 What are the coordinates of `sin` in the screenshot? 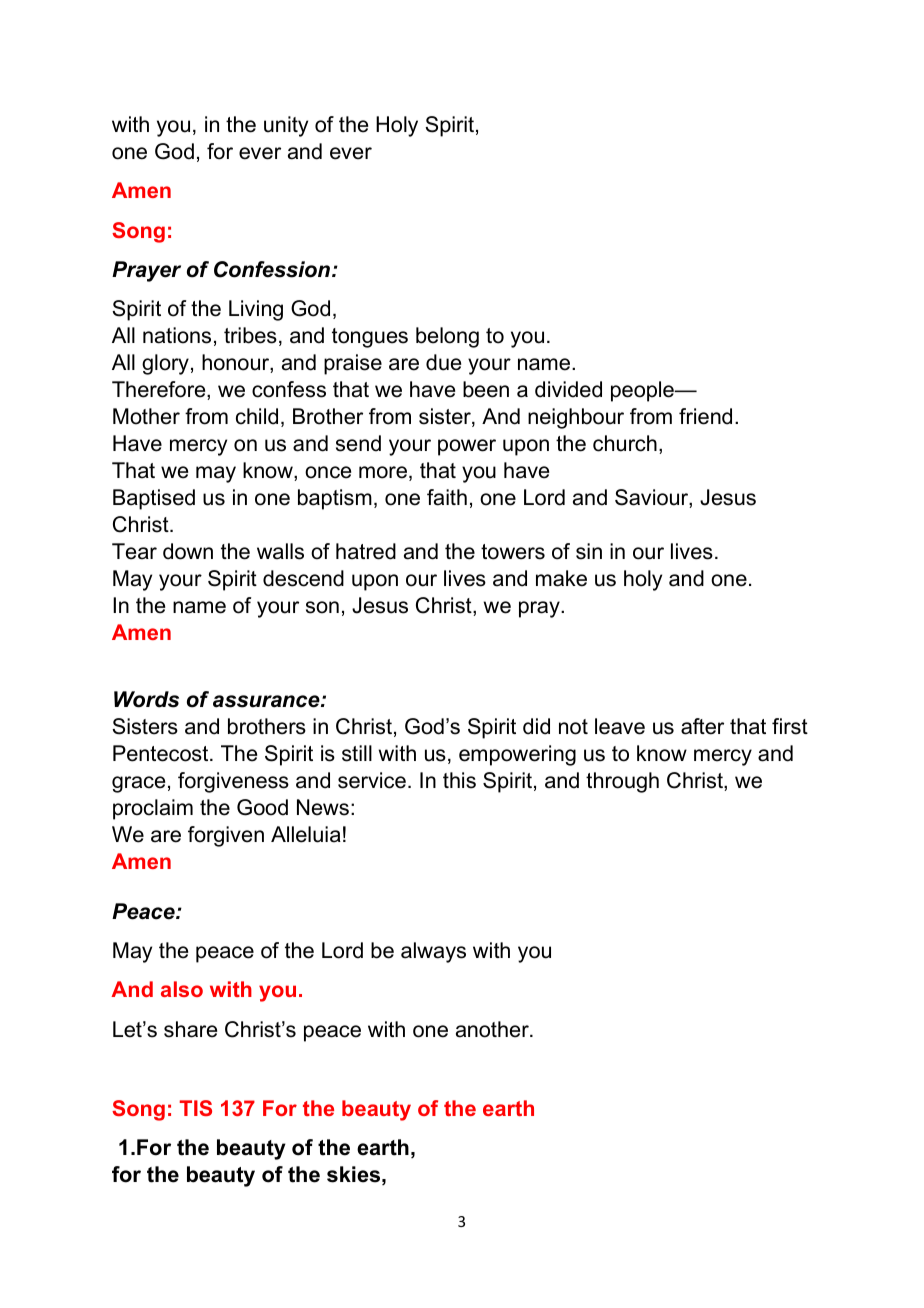 It's located at (589, 551).
